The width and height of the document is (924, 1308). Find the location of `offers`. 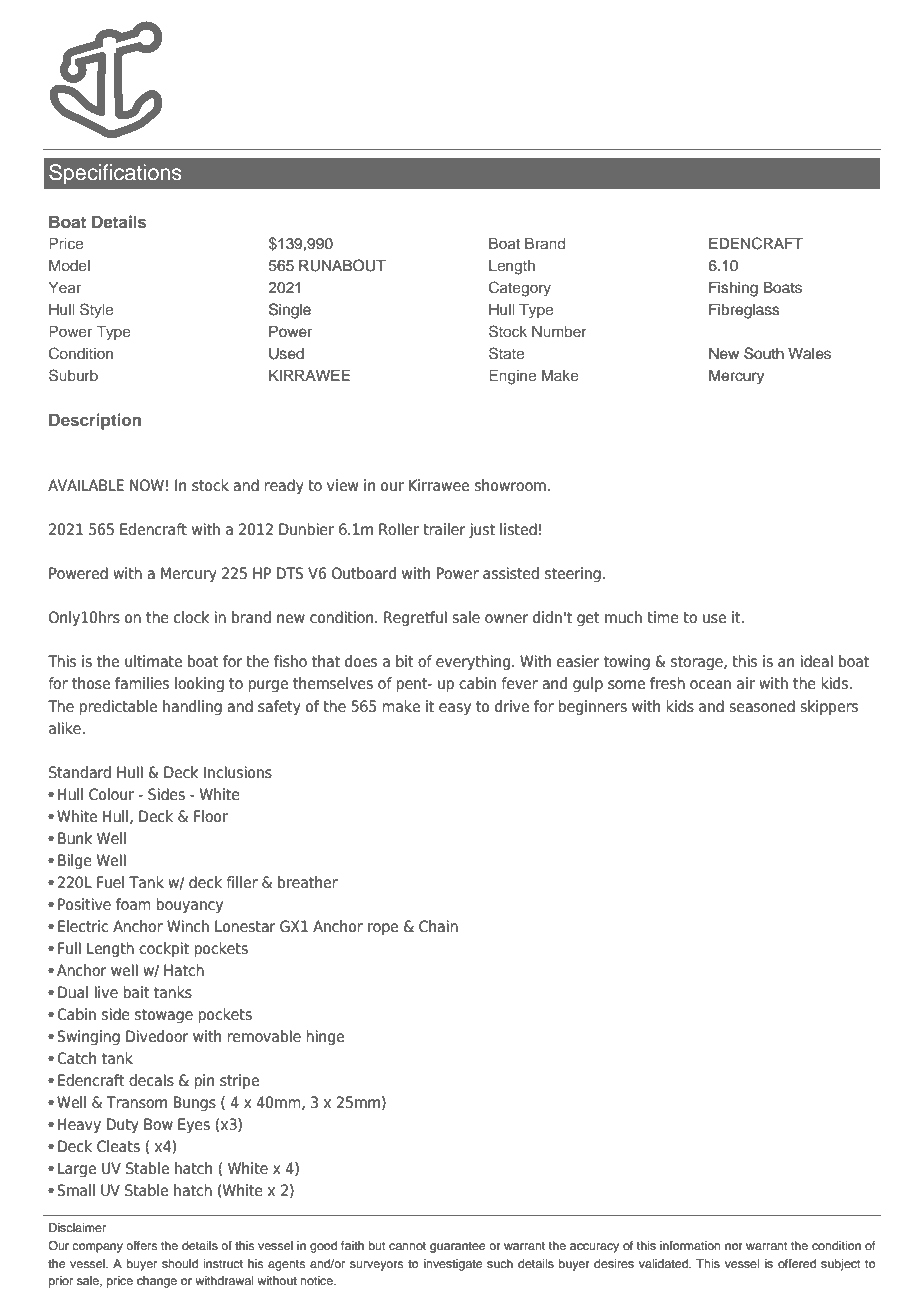

offers is located at coordinates (141, 1245).
